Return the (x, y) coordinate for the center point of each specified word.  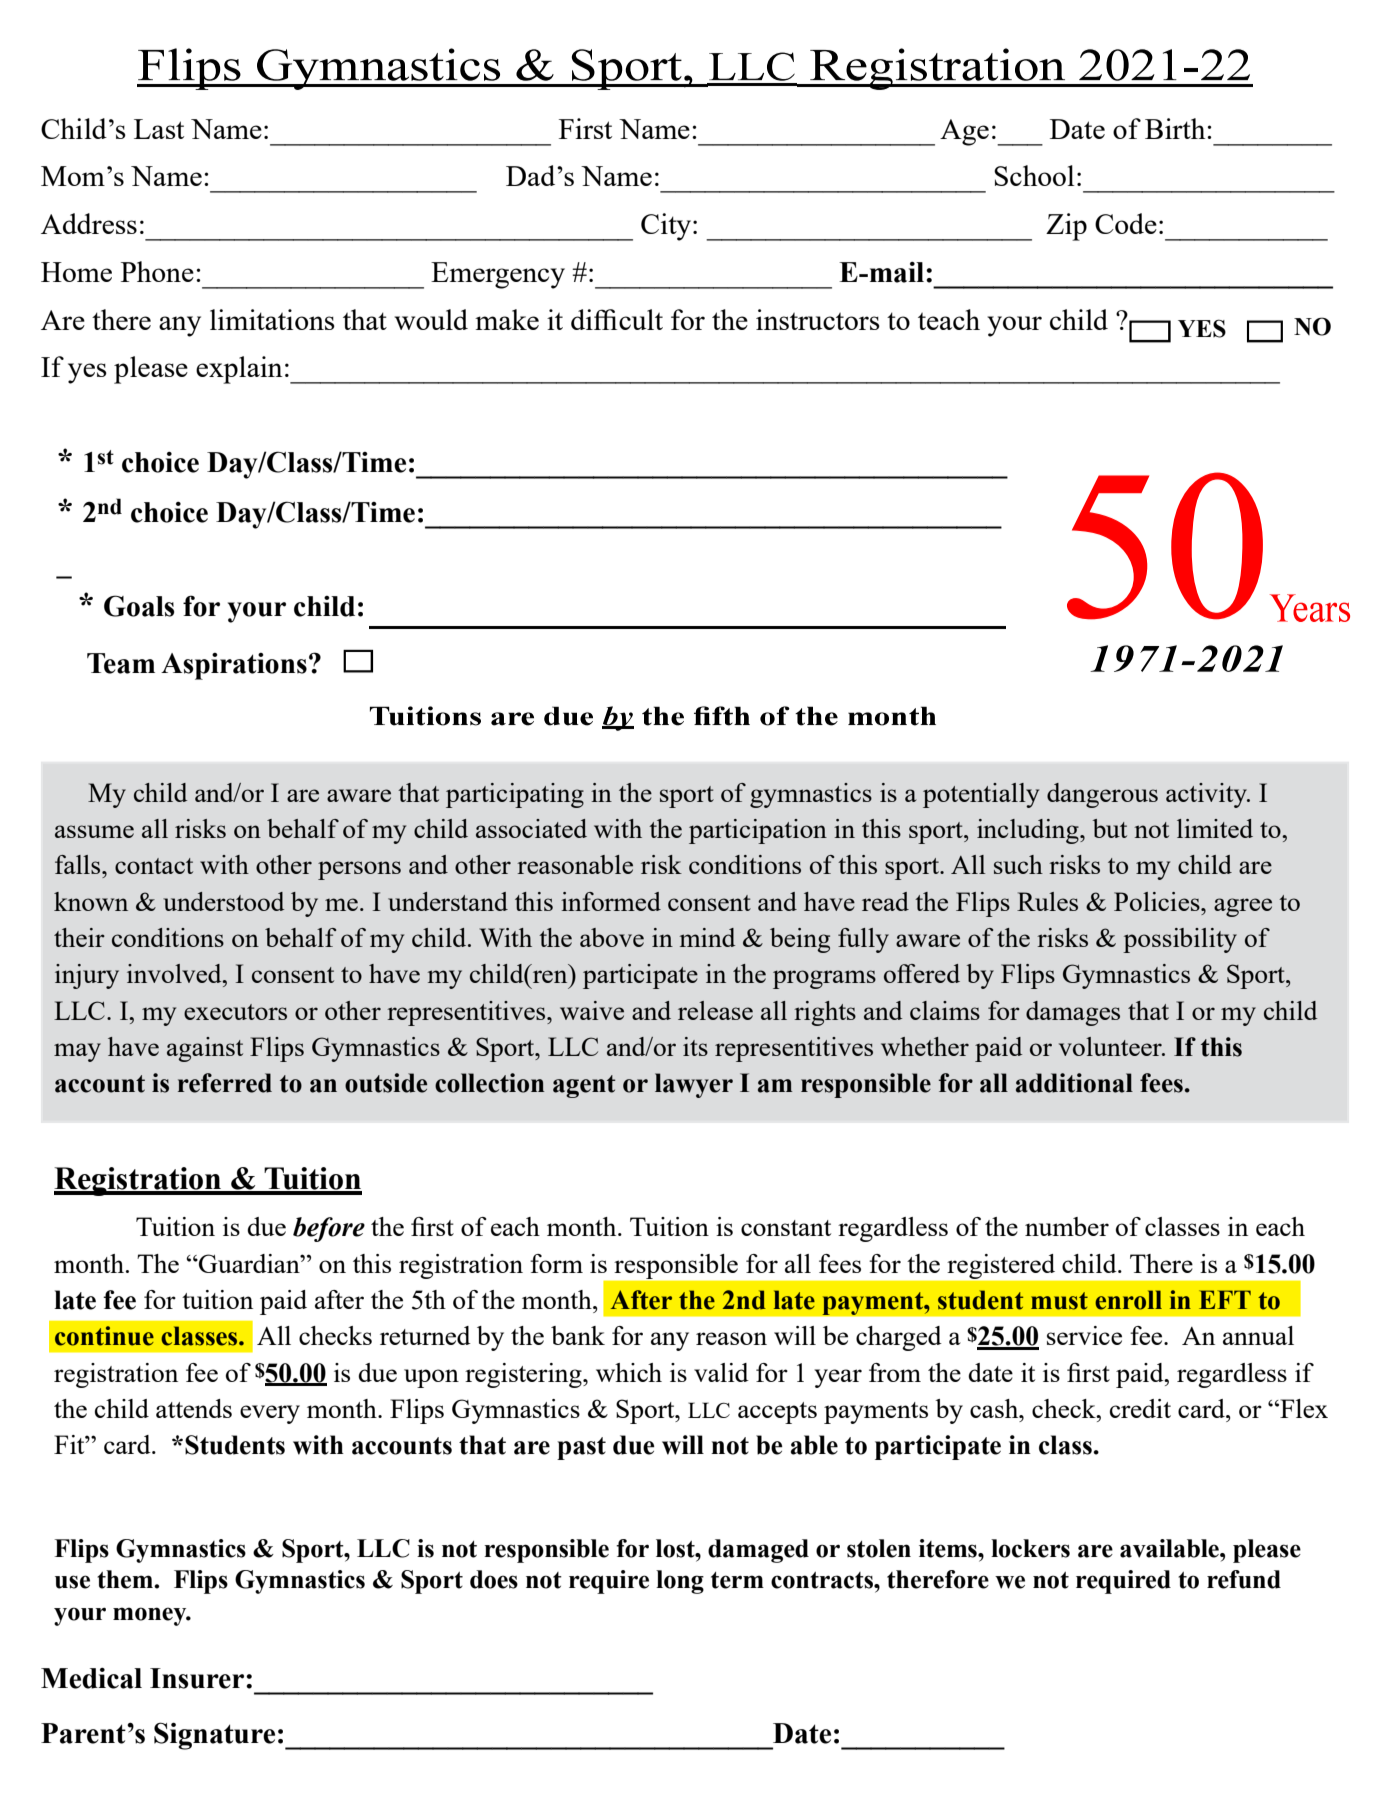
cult (641, 319)
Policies (1158, 901)
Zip (1066, 227)
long (680, 1582)
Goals (139, 606)
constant (786, 1228)
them (126, 1579)
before (329, 1229)
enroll (1128, 1300)
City (667, 227)
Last (159, 129)
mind (707, 937)
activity (1207, 795)
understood (223, 901)
